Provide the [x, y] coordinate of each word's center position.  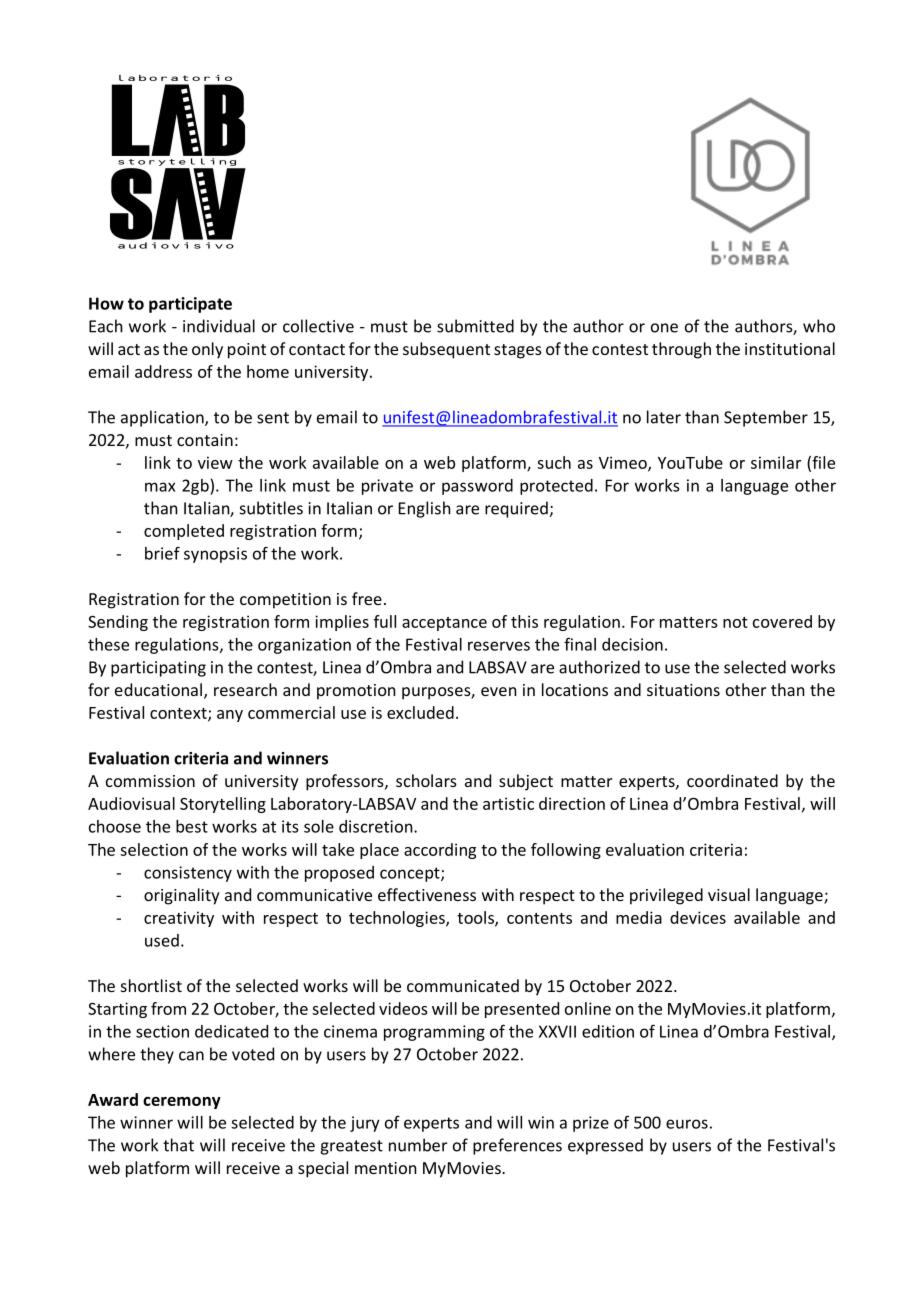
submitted [475, 326]
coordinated [732, 780]
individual [219, 326]
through [681, 350]
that [178, 1145]
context [179, 714]
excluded [420, 712]
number [418, 1145]
